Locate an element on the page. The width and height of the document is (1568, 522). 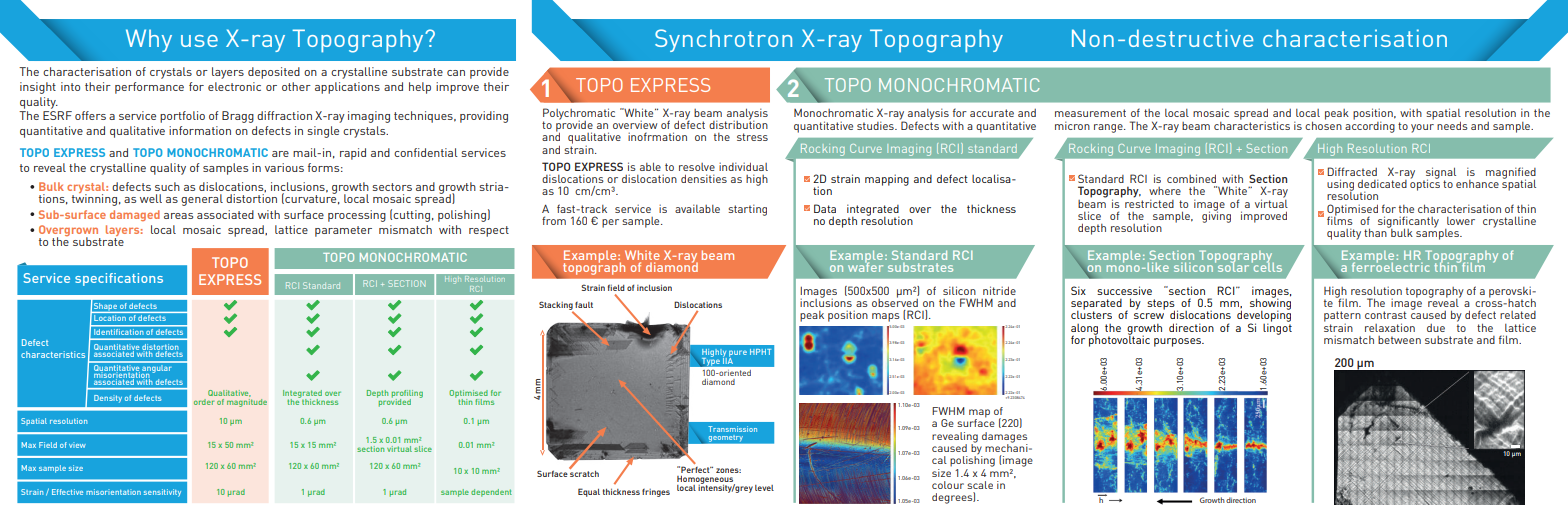
sensitivity is located at coordinates (162, 493).
